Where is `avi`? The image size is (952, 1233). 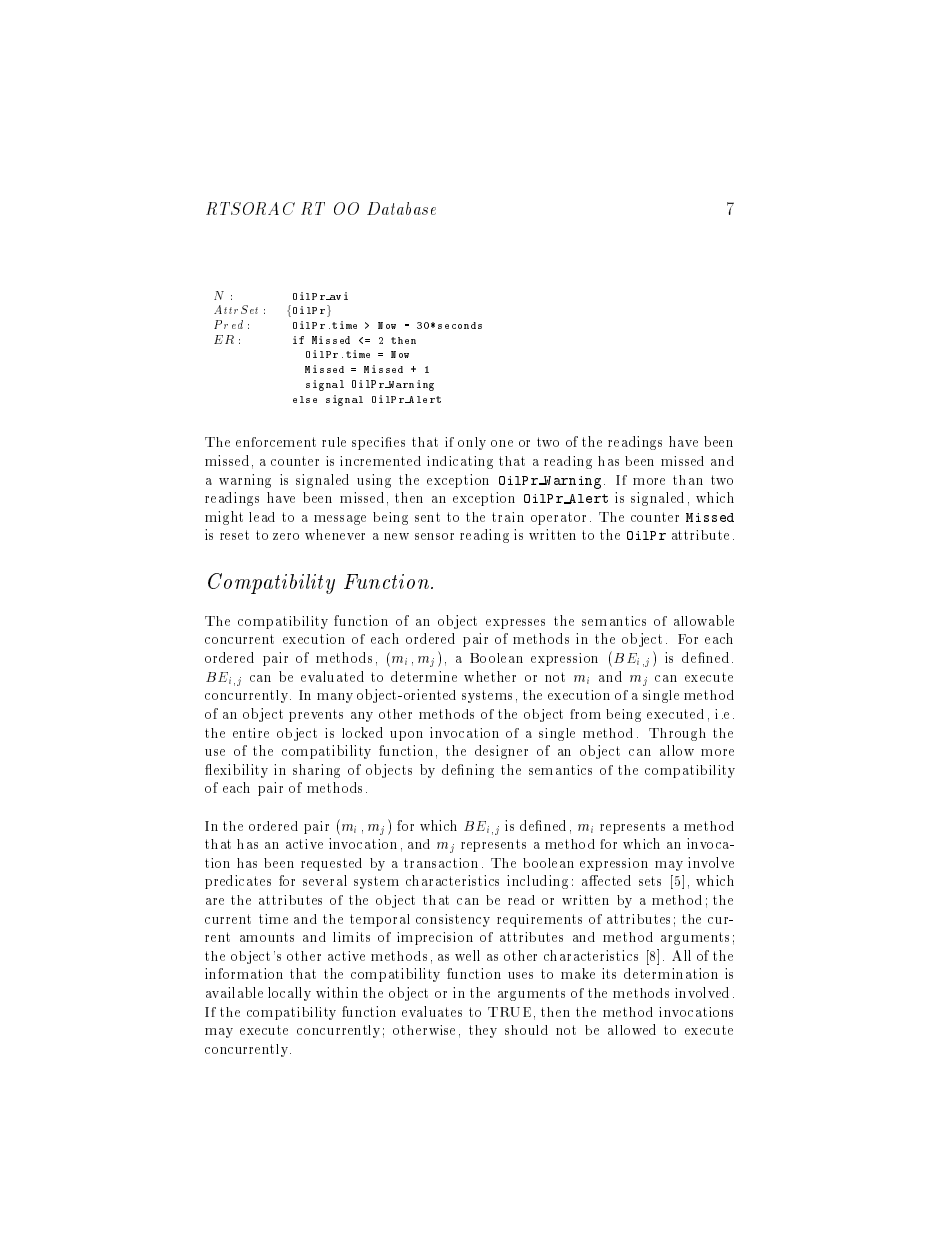 avi is located at coordinates (338, 296).
